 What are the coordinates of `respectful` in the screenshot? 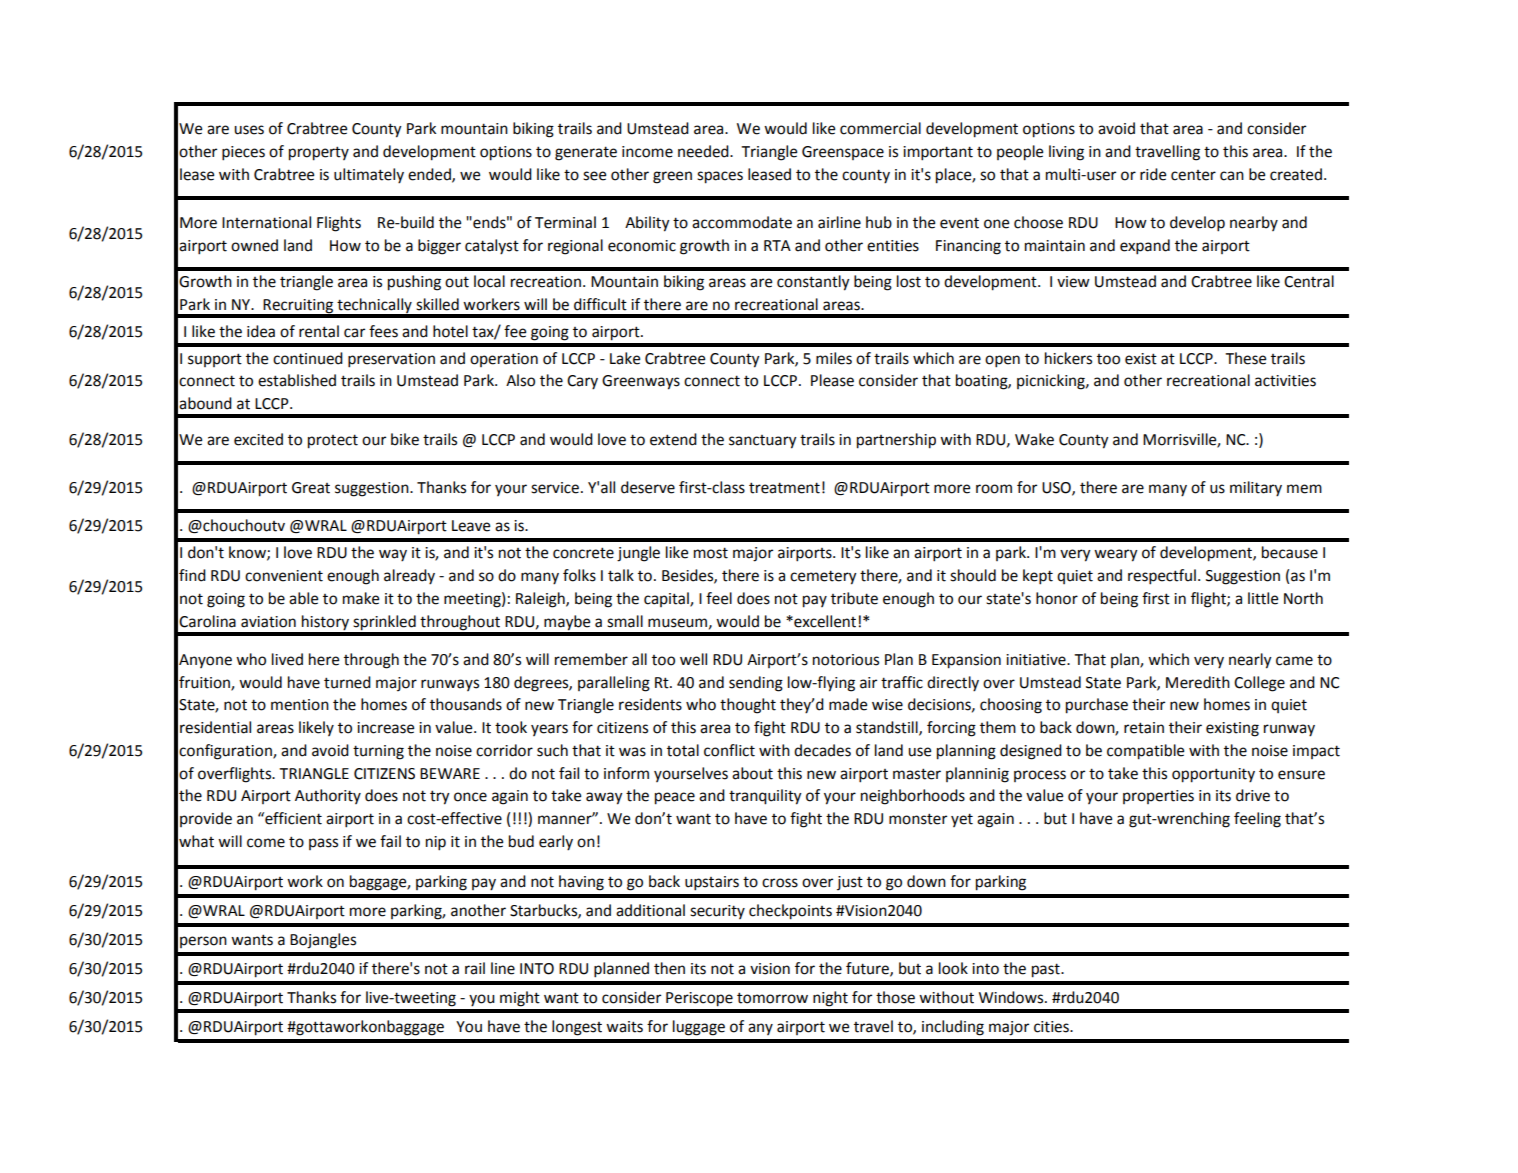 It's located at (1162, 577).
